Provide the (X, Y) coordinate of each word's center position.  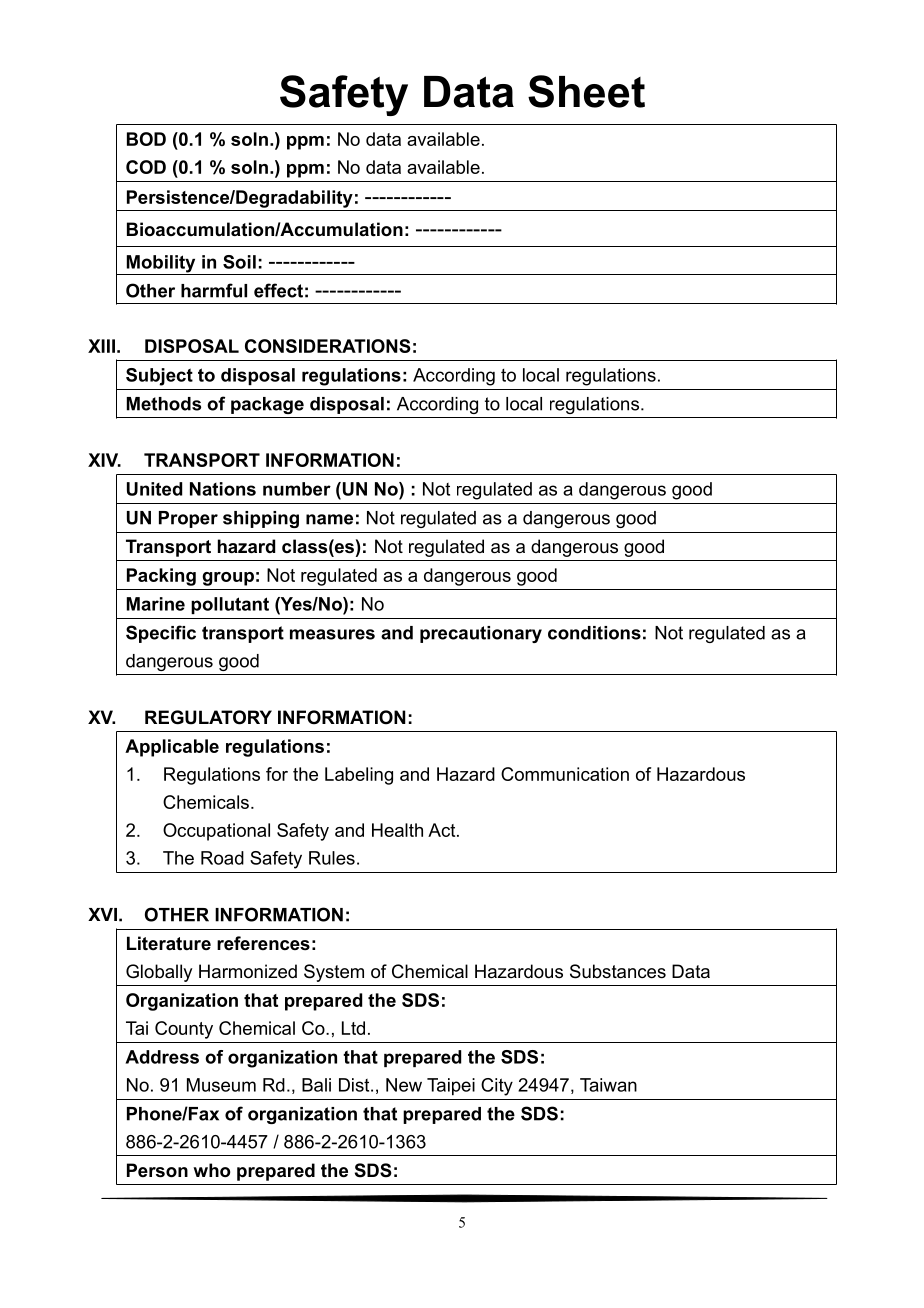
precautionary (481, 634)
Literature (169, 943)
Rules (332, 858)
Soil (239, 262)
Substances (618, 971)
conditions (594, 633)
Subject (159, 377)
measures (332, 634)
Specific (161, 634)
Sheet (586, 91)
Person (157, 1170)
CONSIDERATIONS (328, 346)
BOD (146, 139)
